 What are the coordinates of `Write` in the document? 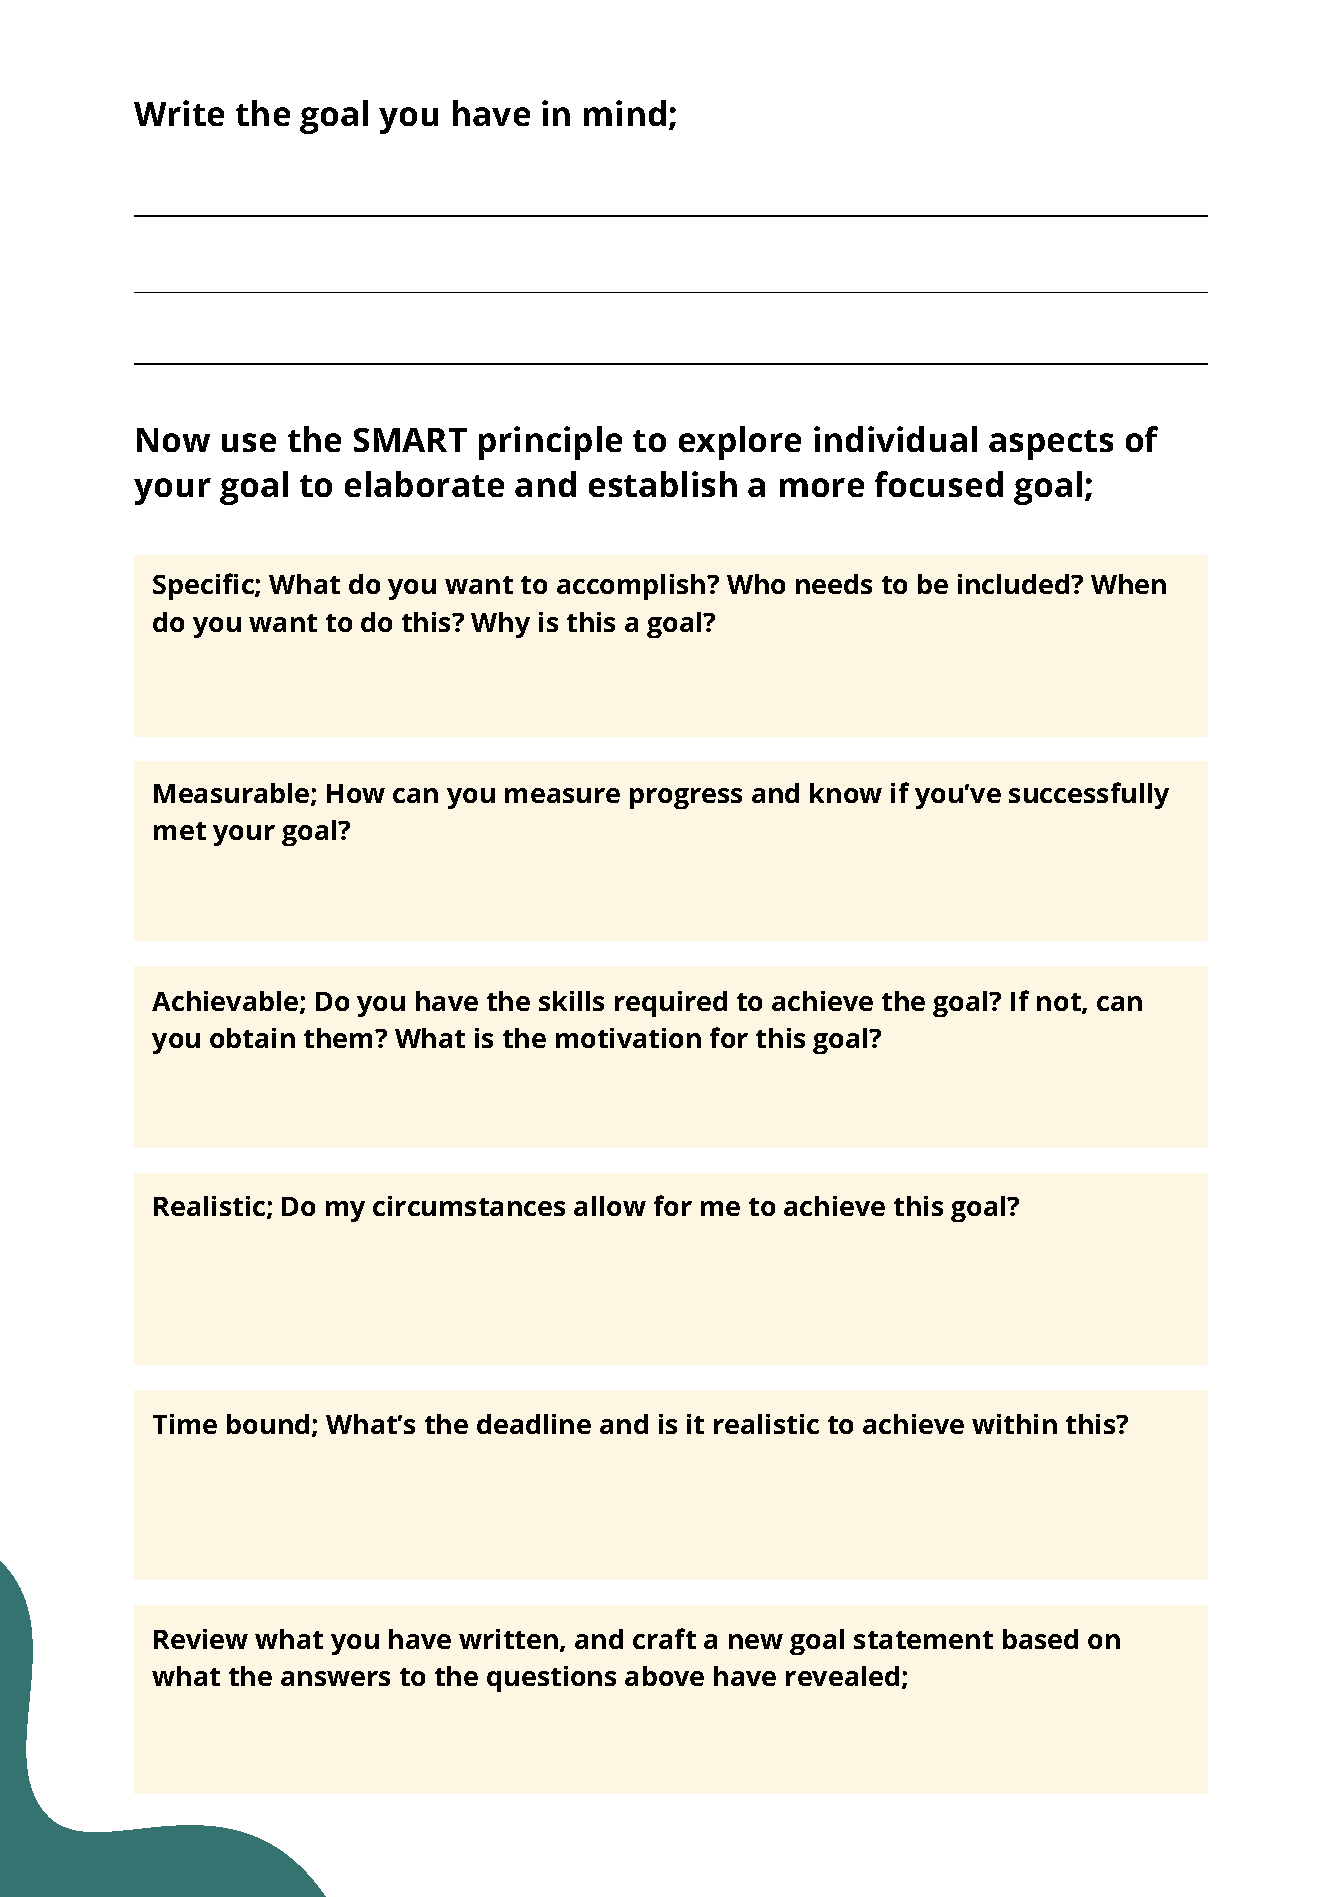 It's located at (179, 113).
